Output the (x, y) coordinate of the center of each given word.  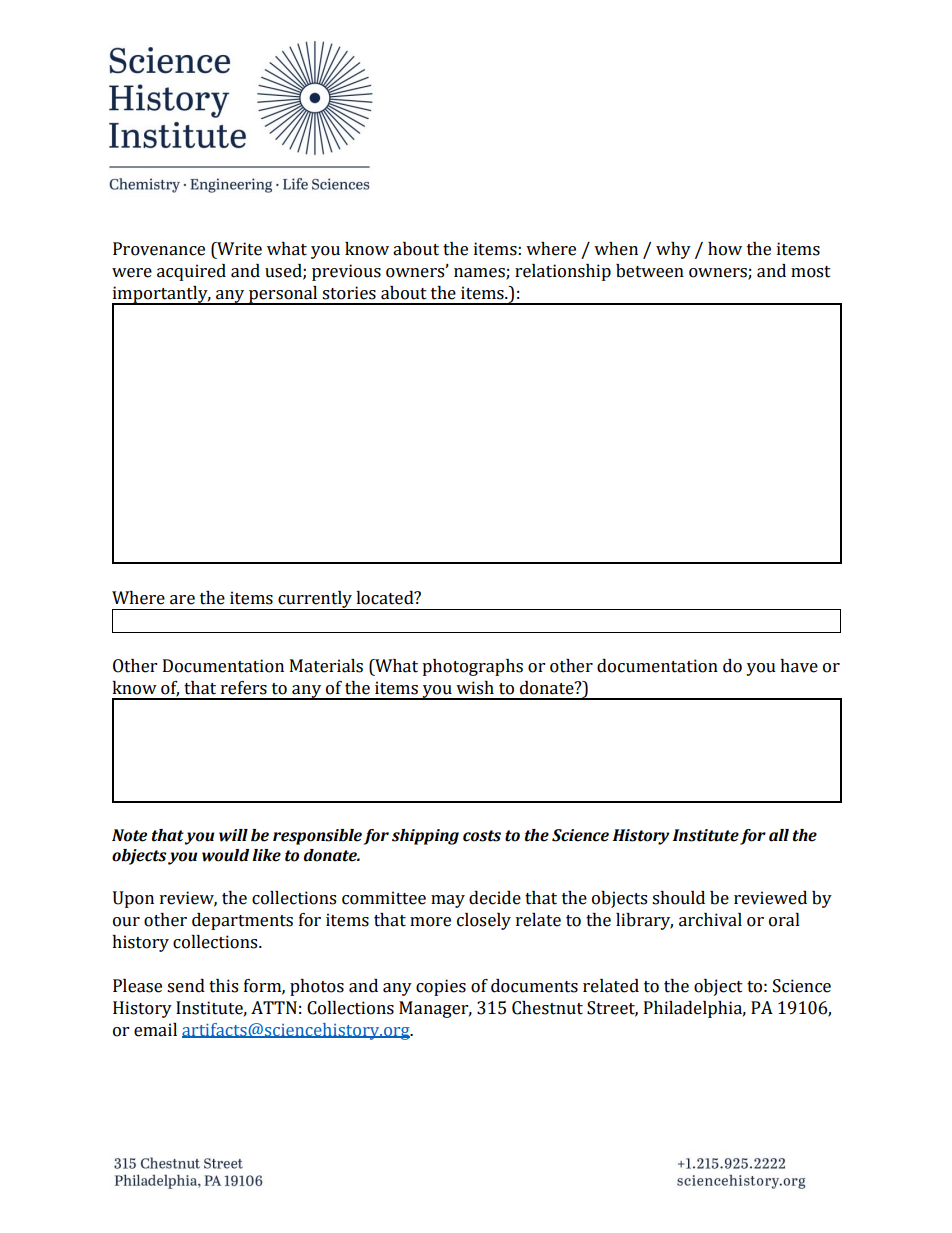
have (799, 666)
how (725, 249)
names (480, 274)
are (182, 600)
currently (315, 600)
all (779, 835)
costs (482, 836)
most (811, 272)
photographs (472, 667)
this (223, 986)
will (233, 835)
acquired (191, 272)
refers (244, 688)
